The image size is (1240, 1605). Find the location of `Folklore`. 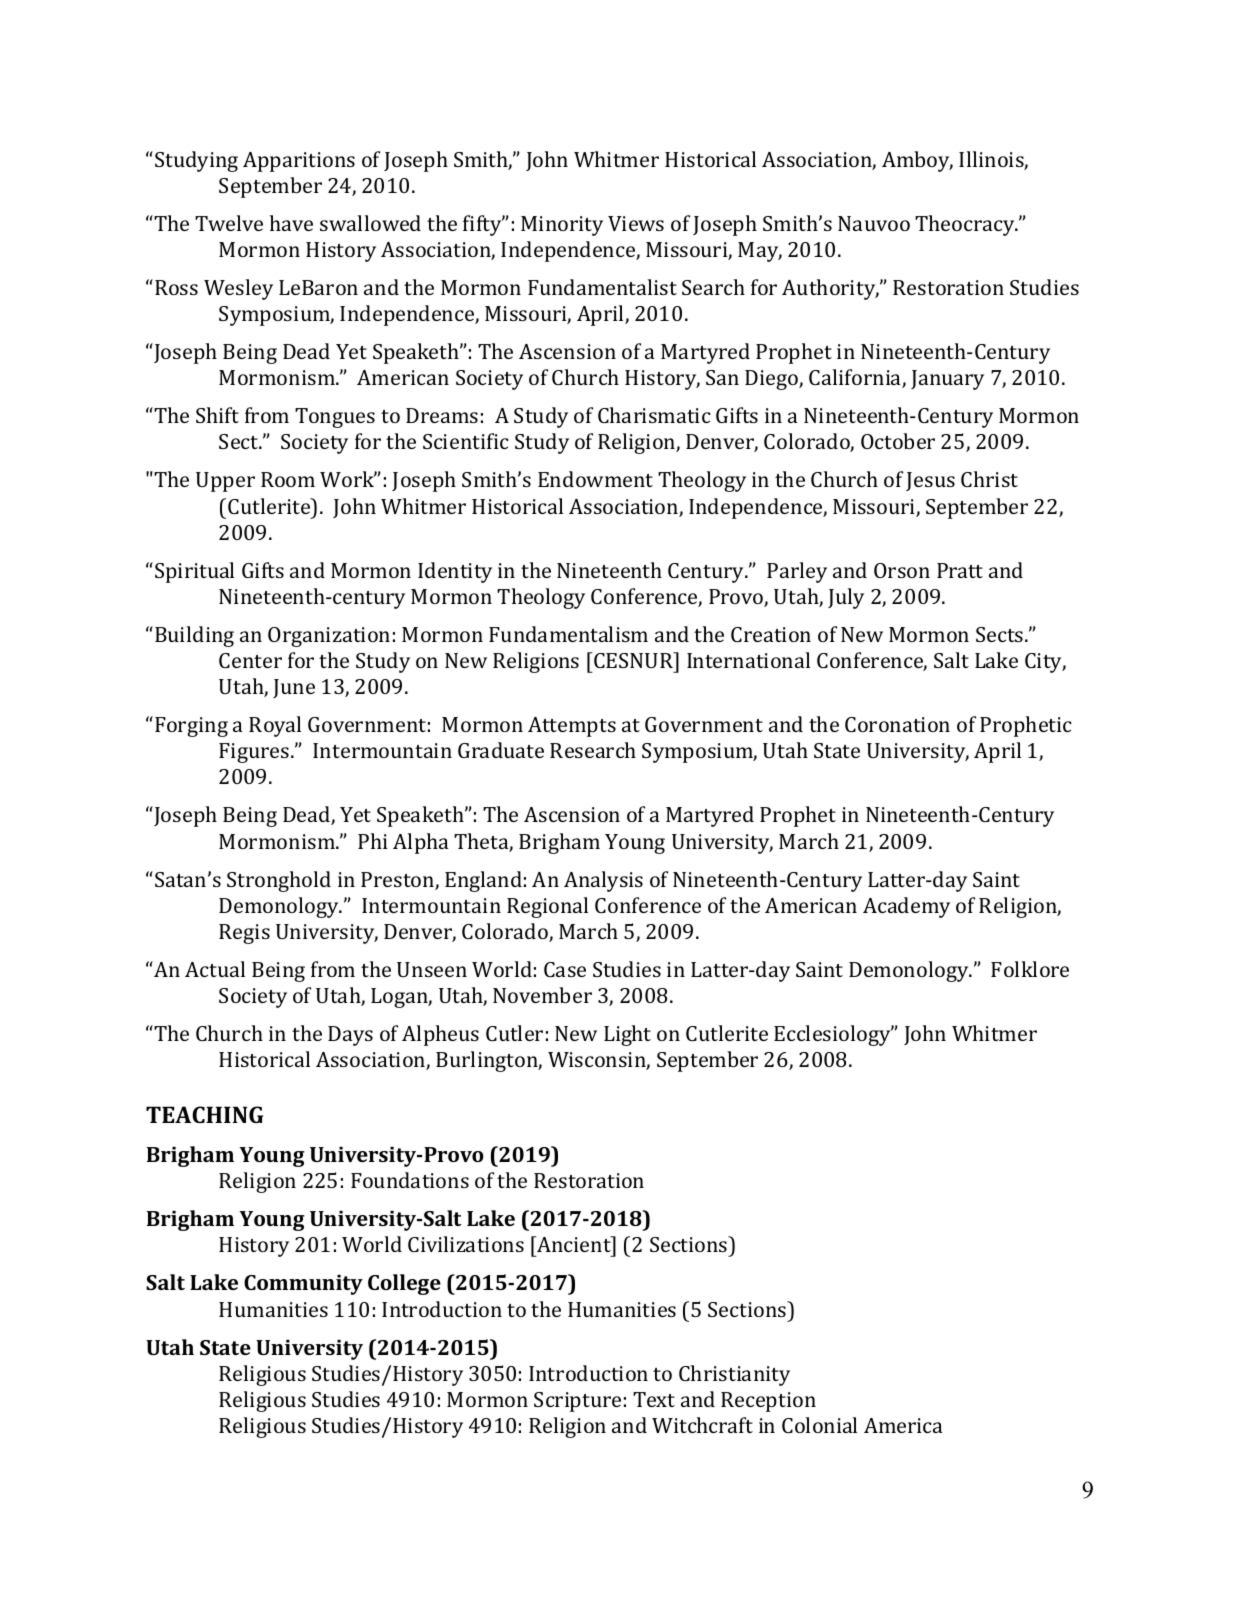

Folklore is located at coordinates (1030, 969).
